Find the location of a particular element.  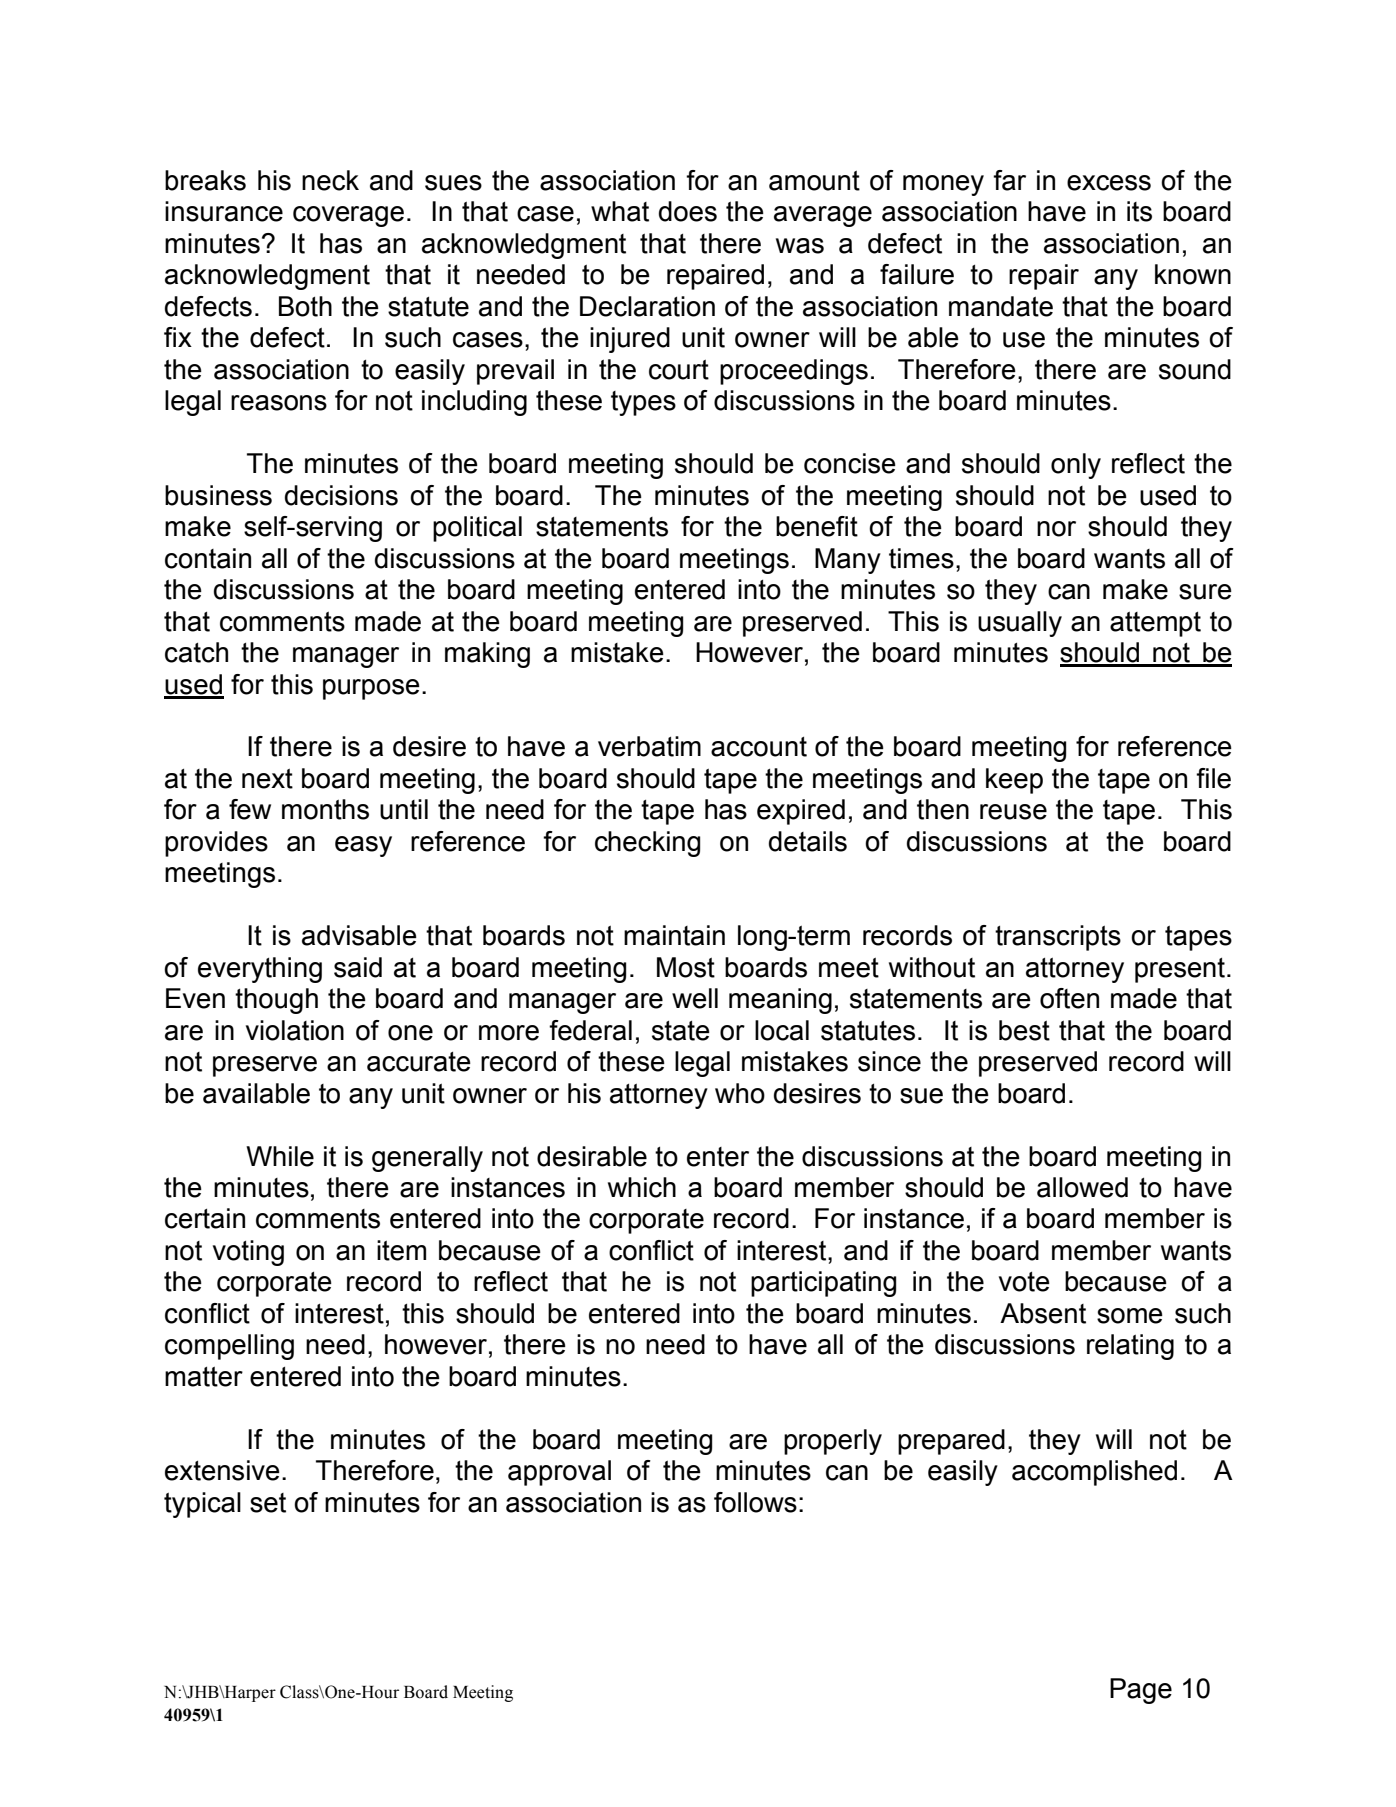

follows is located at coordinates (755, 1502).
